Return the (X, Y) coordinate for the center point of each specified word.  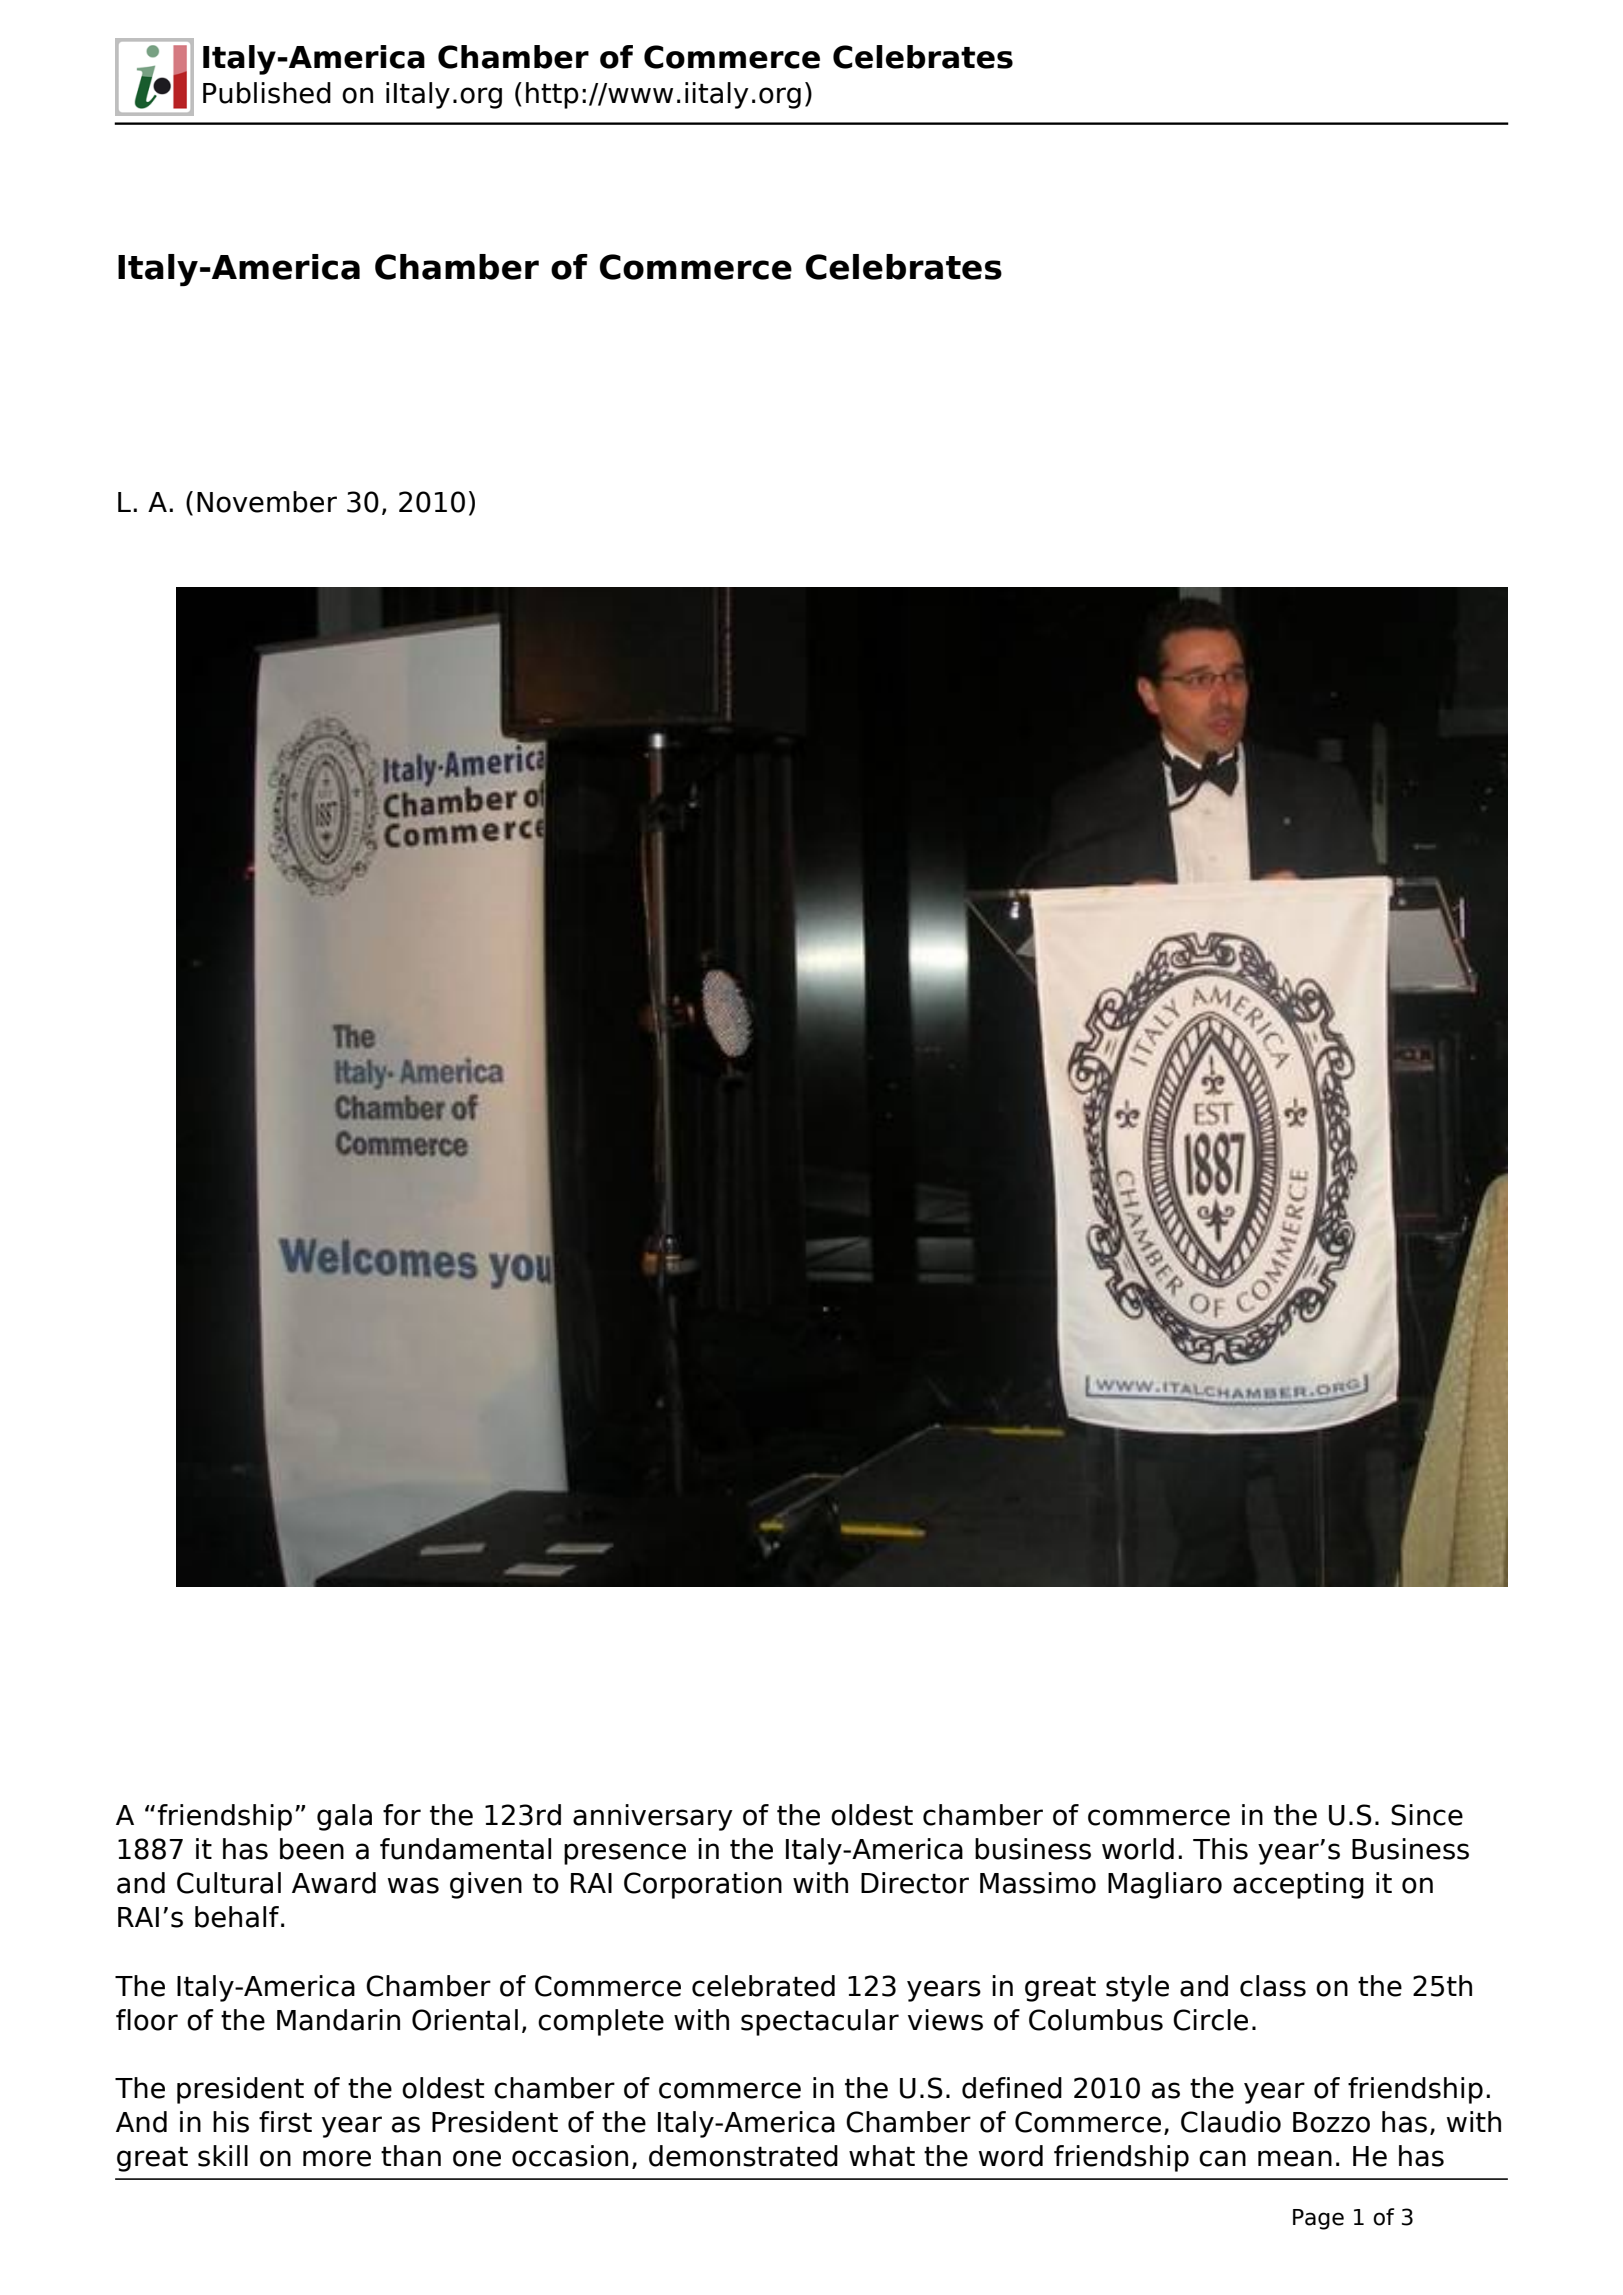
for (402, 1815)
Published (267, 93)
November (267, 502)
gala (344, 1817)
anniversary (653, 1817)
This (1220, 1849)
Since (1427, 1815)
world (1138, 1849)
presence (625, 1854)
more (337, 2158)
